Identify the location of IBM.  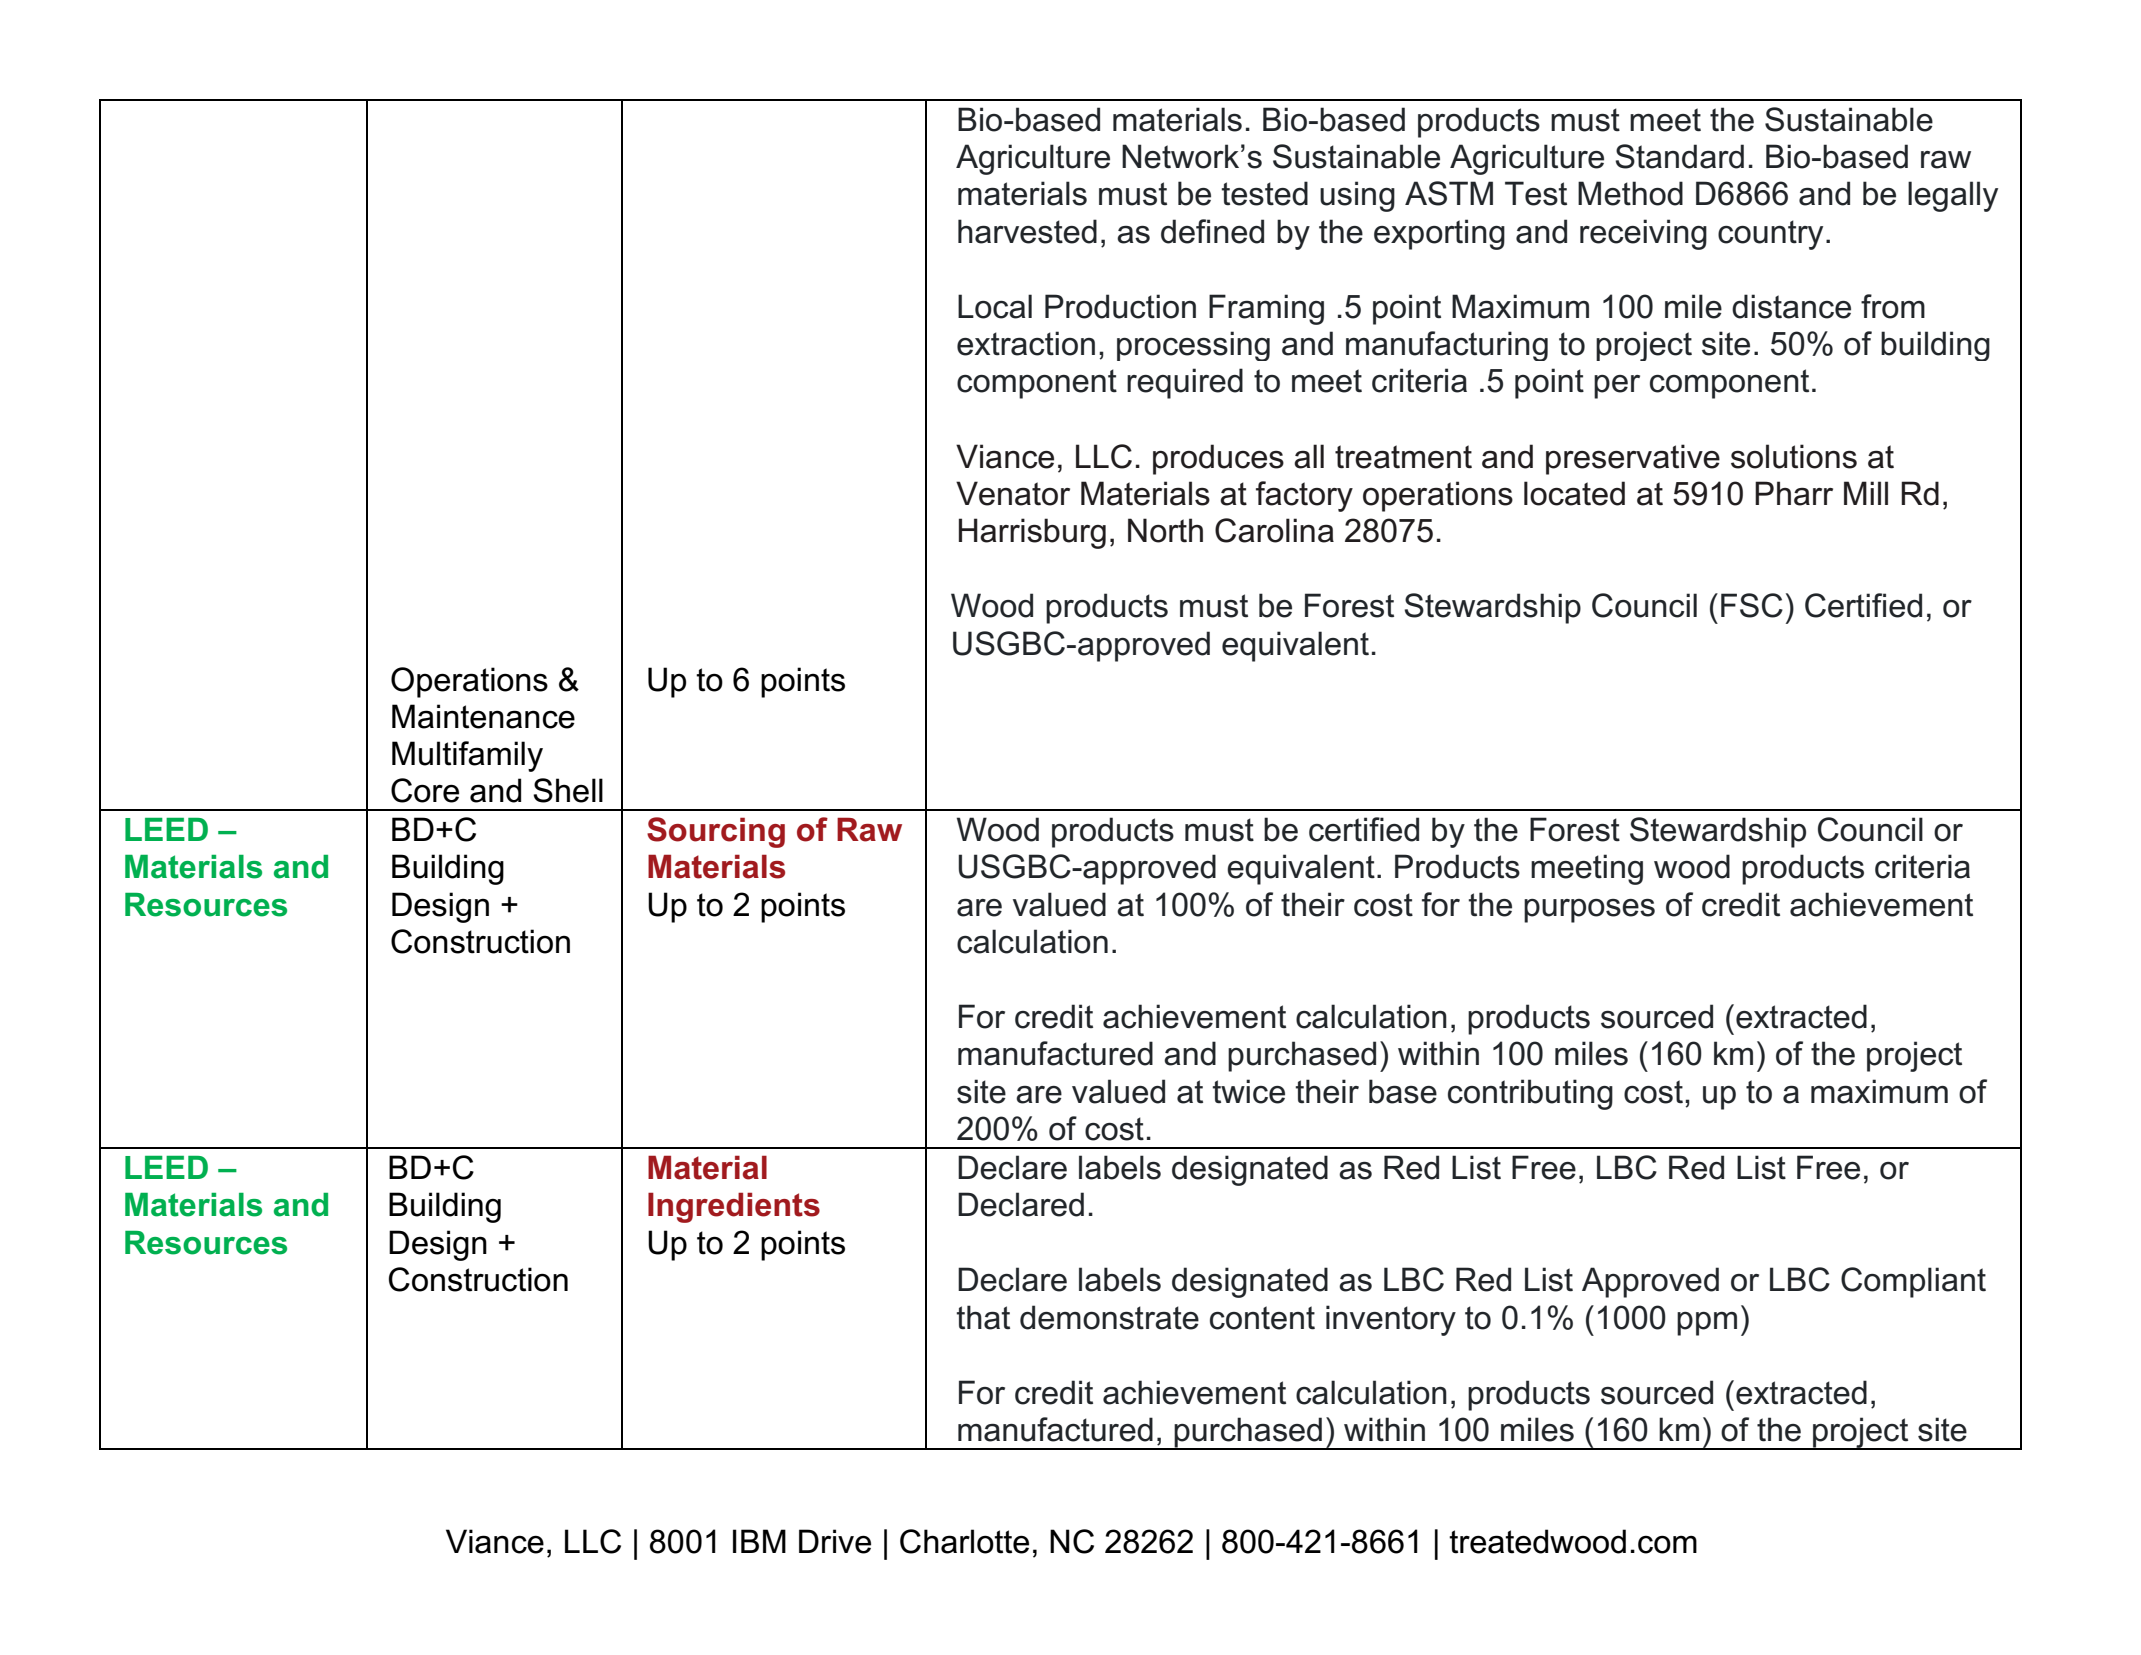
(759, 1541).
